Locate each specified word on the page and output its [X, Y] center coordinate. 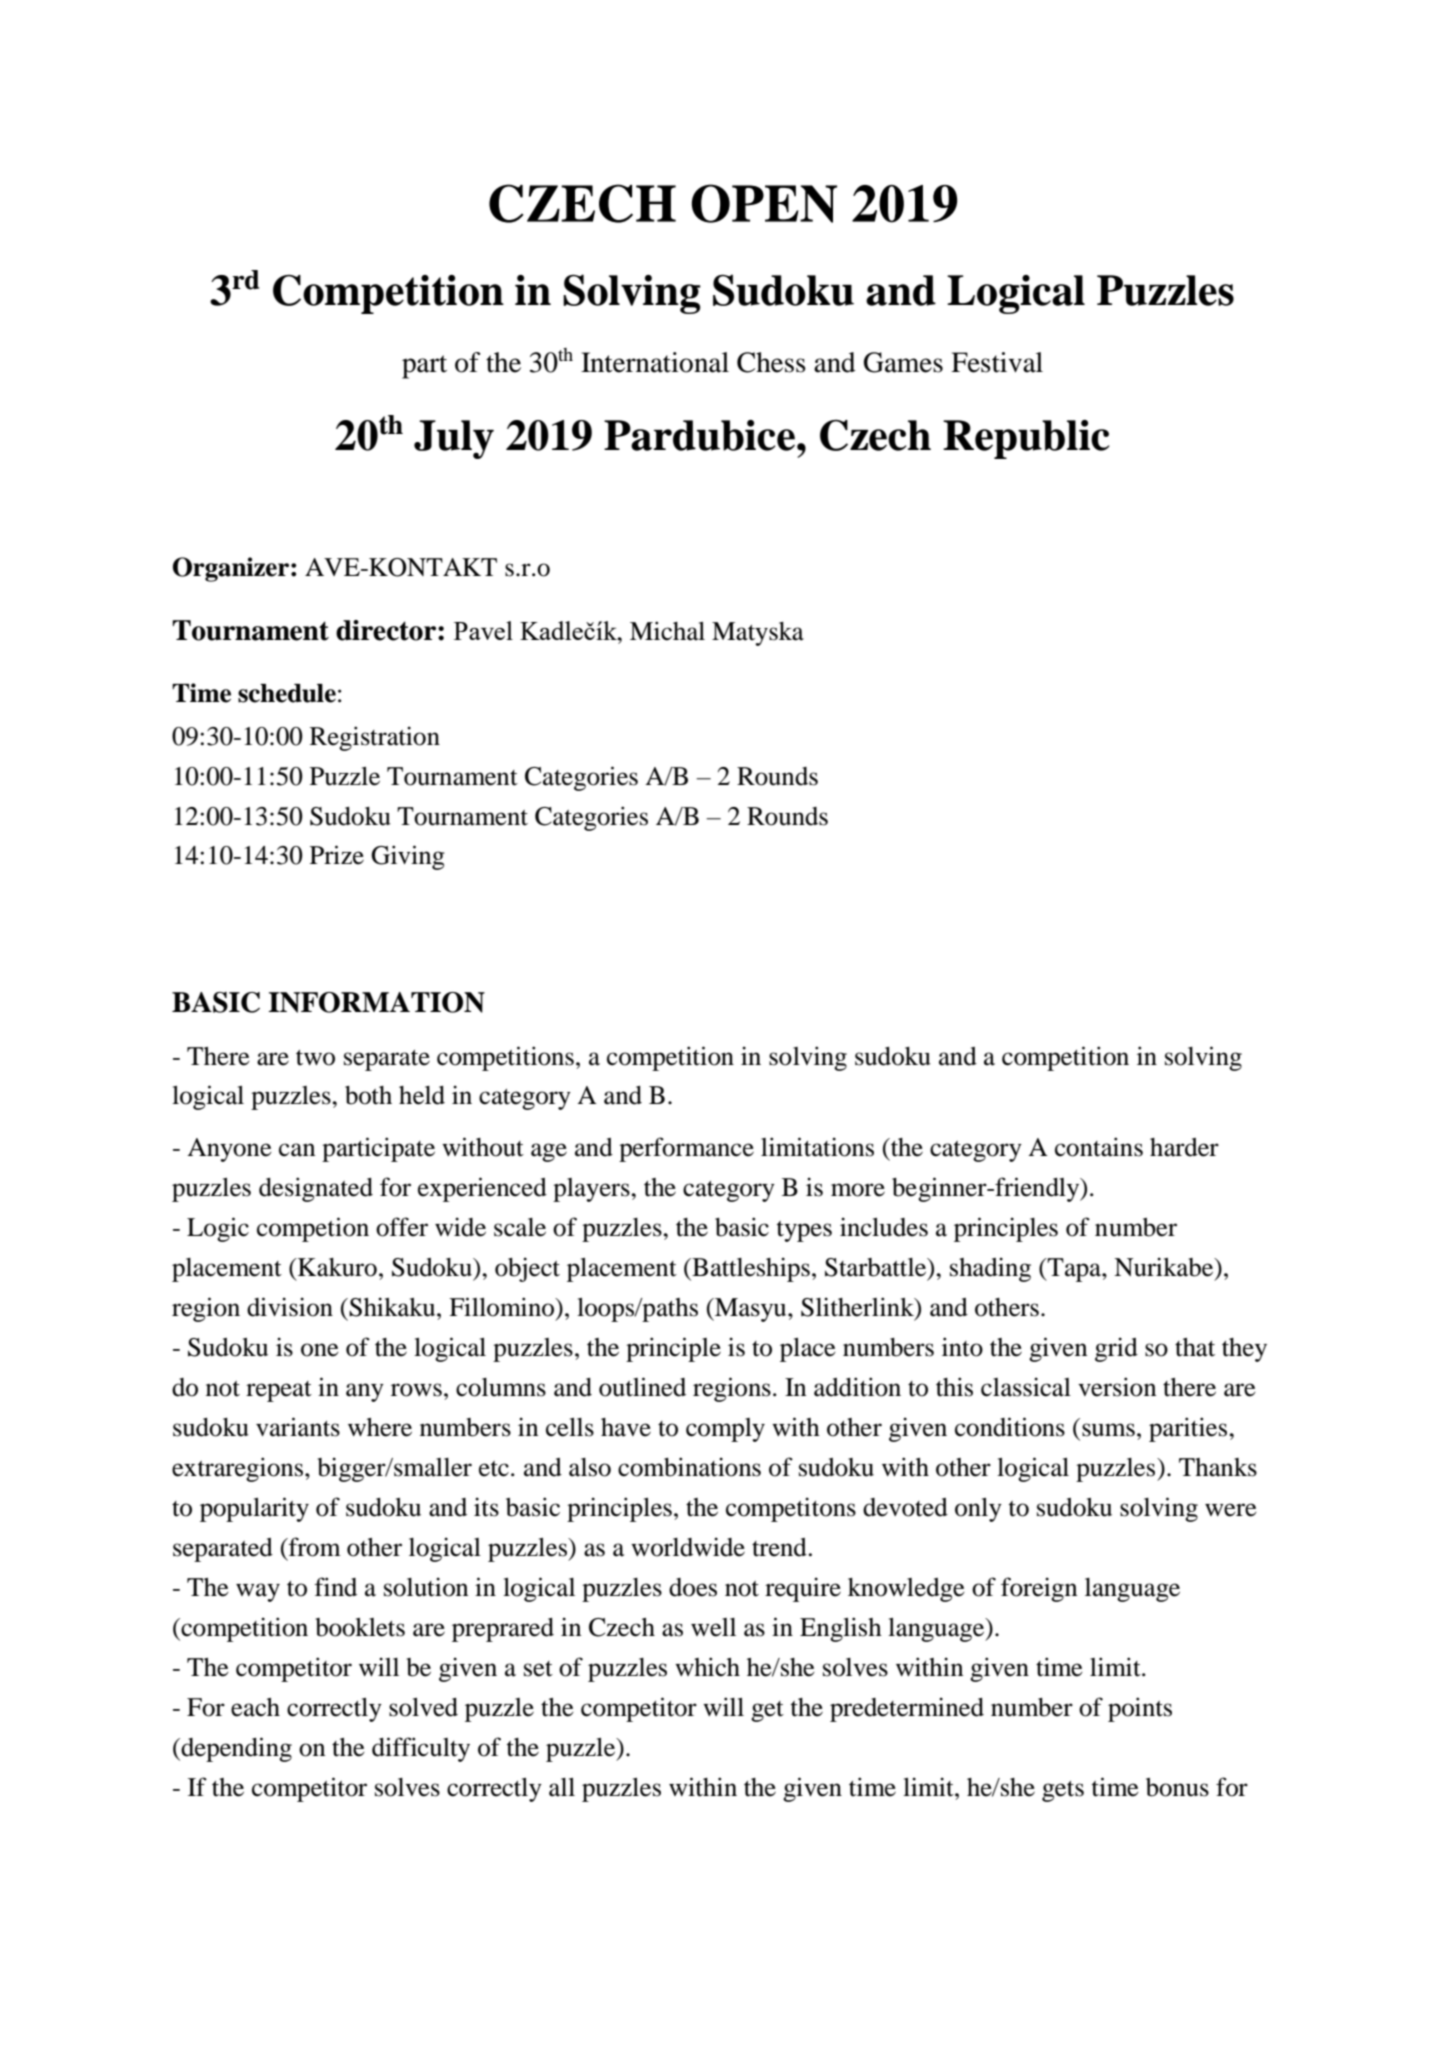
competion [313, 1229]
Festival [997, 362]
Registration [375, 738]
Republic [1026, 439]
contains [1099, 1147]
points [1140, 1709]
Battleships [750, 1269]
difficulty [421, 1749]
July [454, 439]
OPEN [764, 203]
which [707, 1667]
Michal [667, 631]
